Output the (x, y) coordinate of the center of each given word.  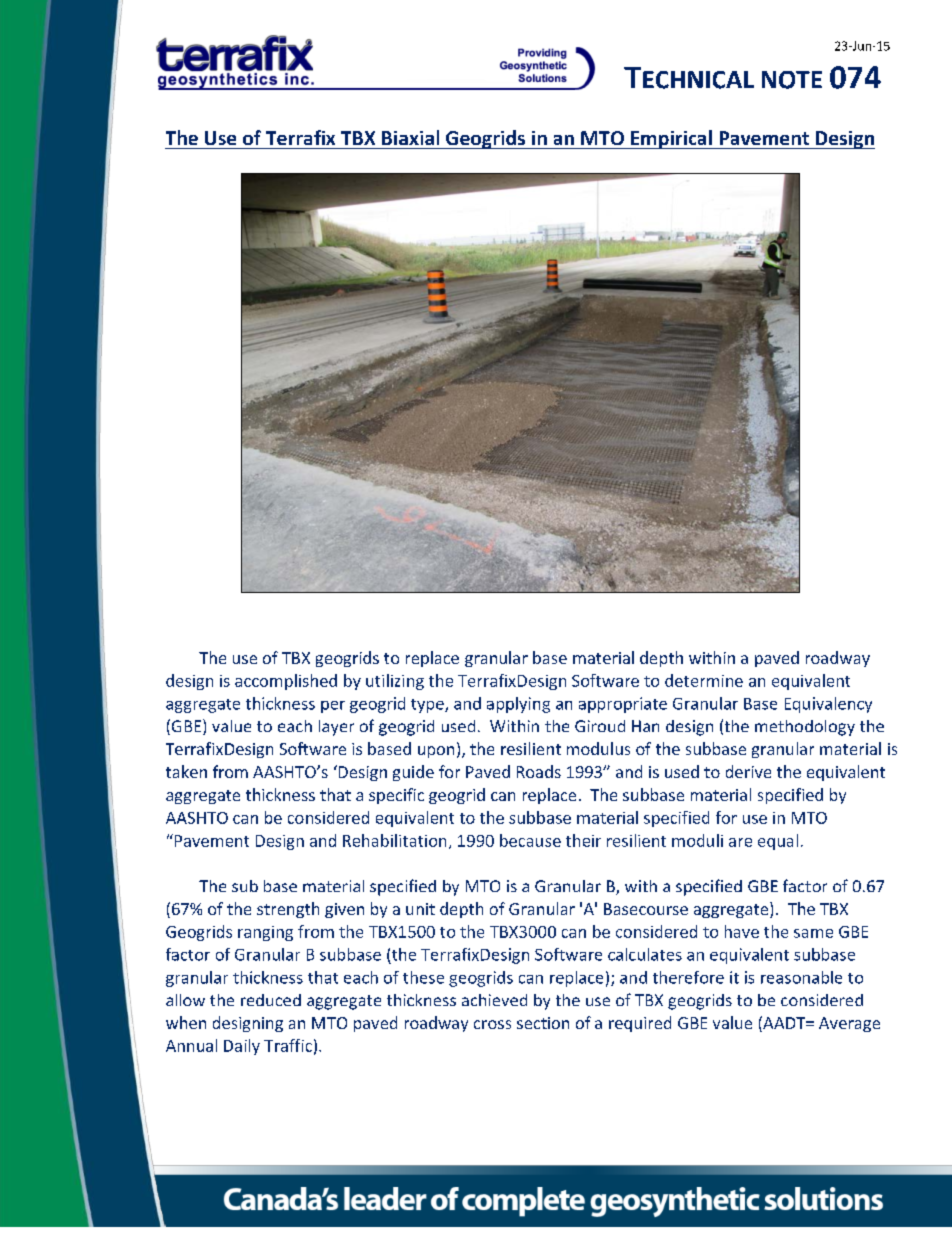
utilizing (395, 682)
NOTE (792, 80)
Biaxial (410, 137)
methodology (805, 728)
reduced (271, 1000)
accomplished (286, 682)
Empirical (671, 139)
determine (704, 680)
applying (518, 705)
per (333, 707)
